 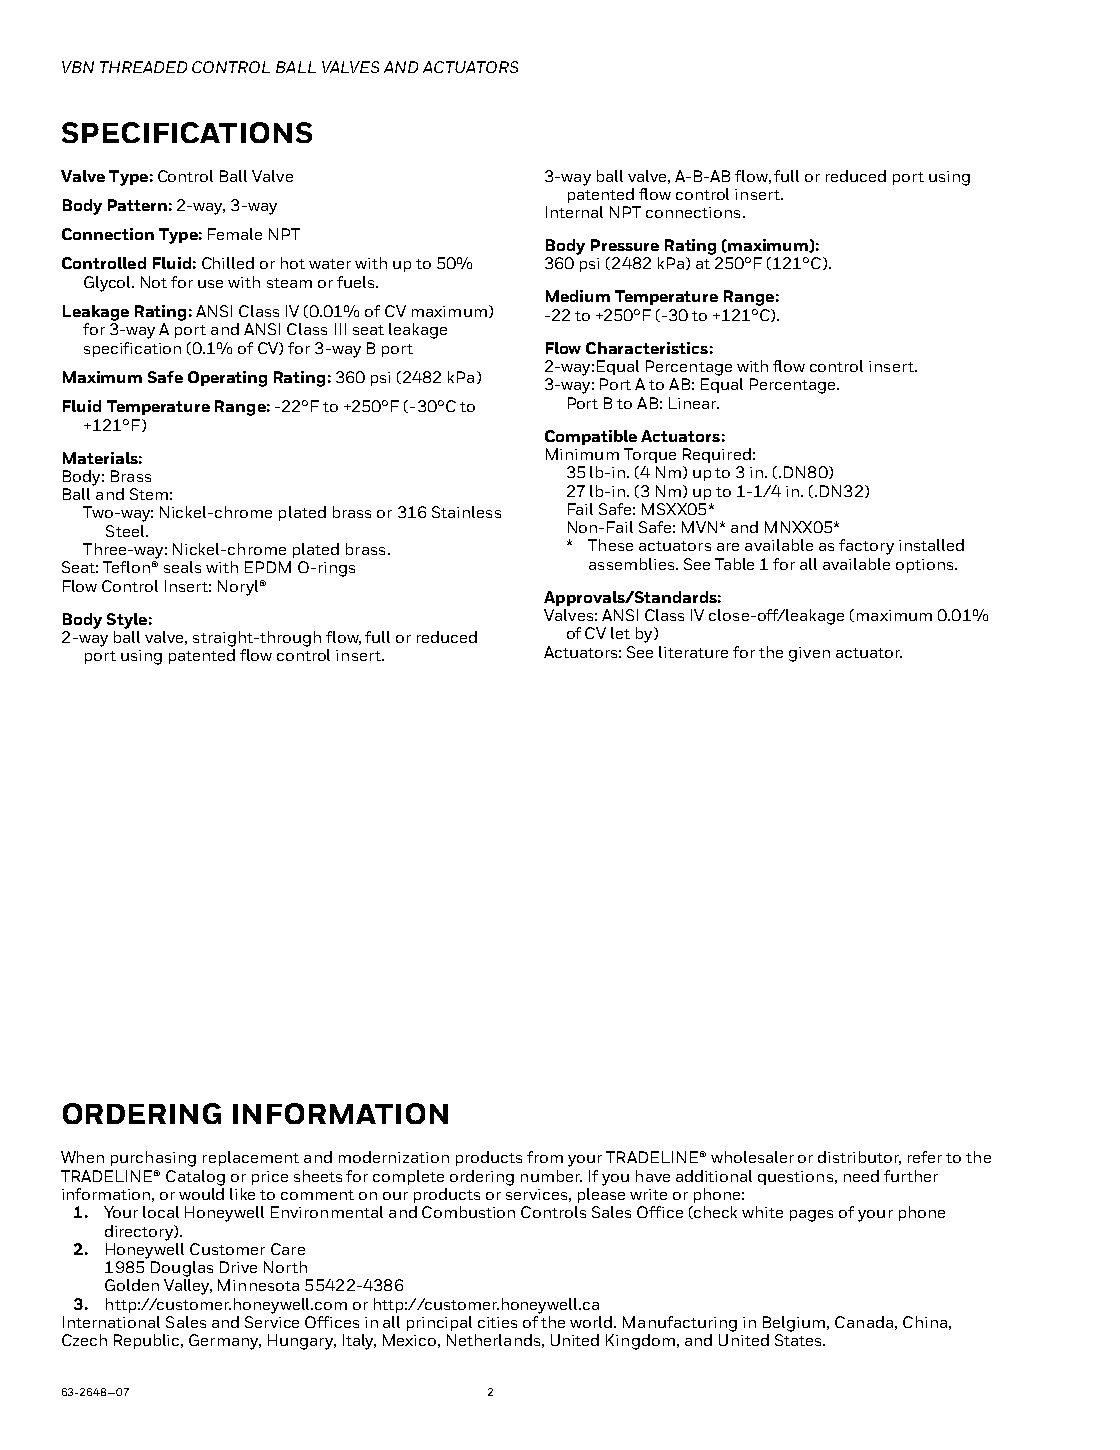 What do you see at coordinates (809, 654) in the screenshot?
I see `given` at bounding box center [809, 654].
